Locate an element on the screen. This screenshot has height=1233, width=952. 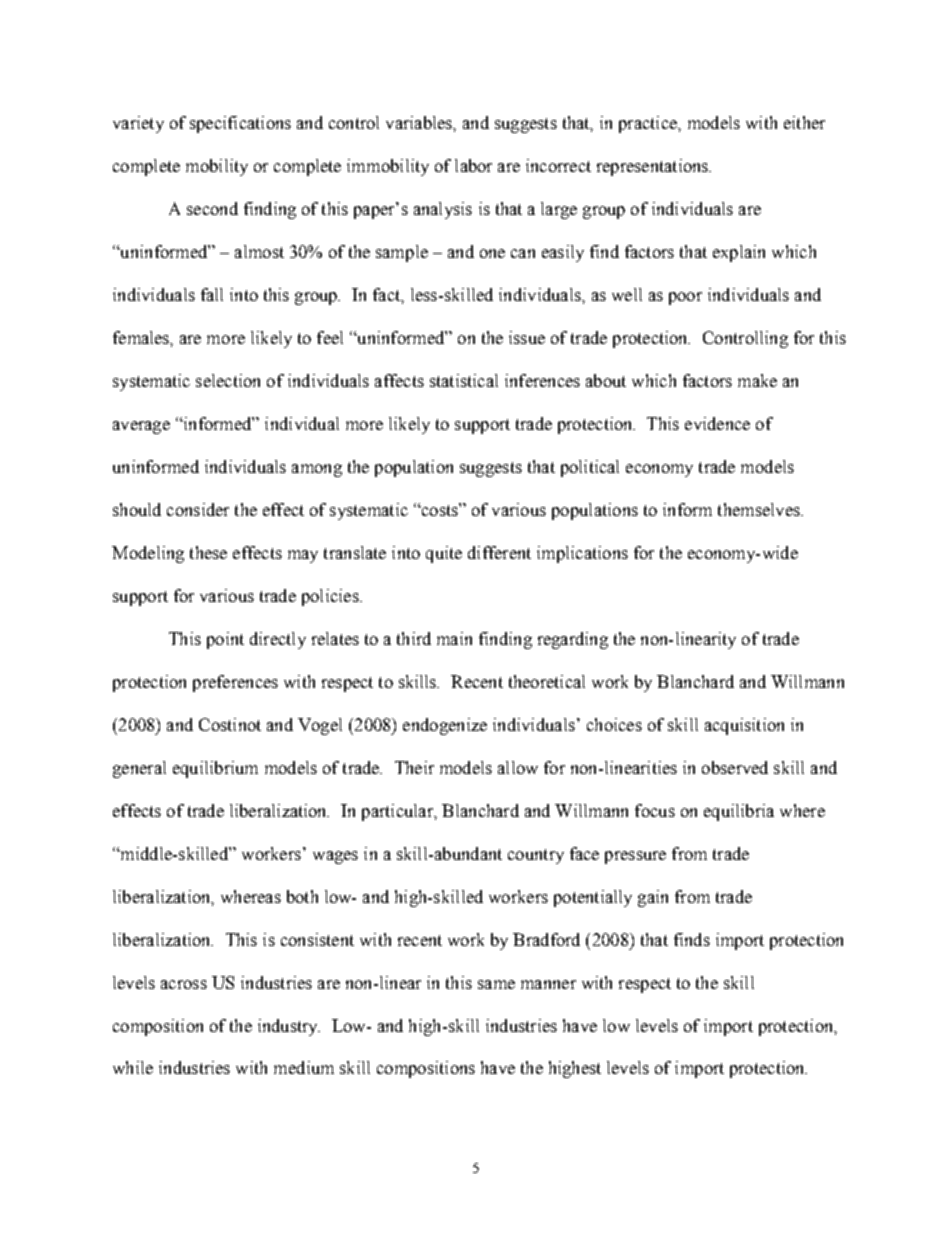
quite is located at coordinates (444, 554).
